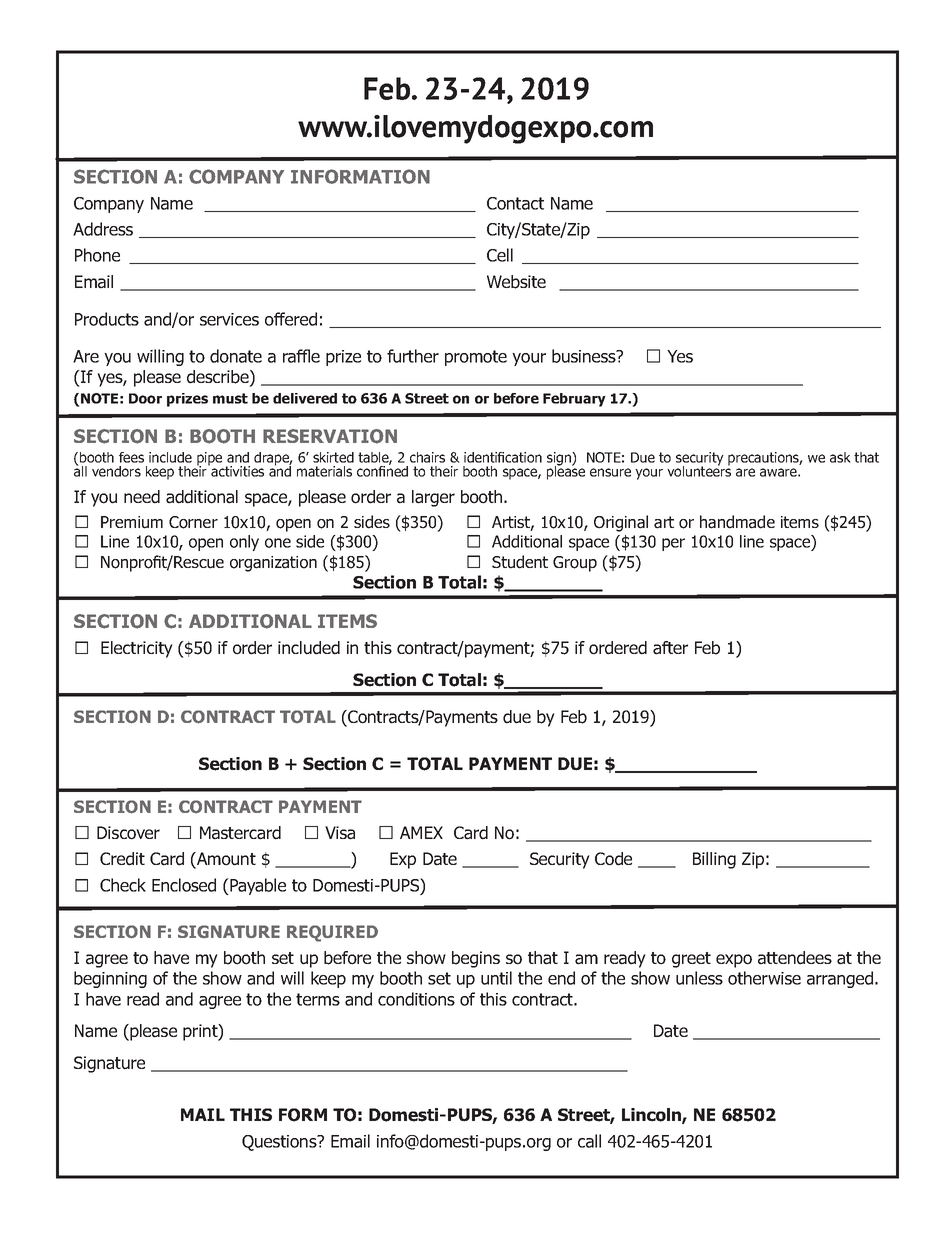  Describe the element at coordinates (209, 460) in the page. I see `pipe` at that location.
